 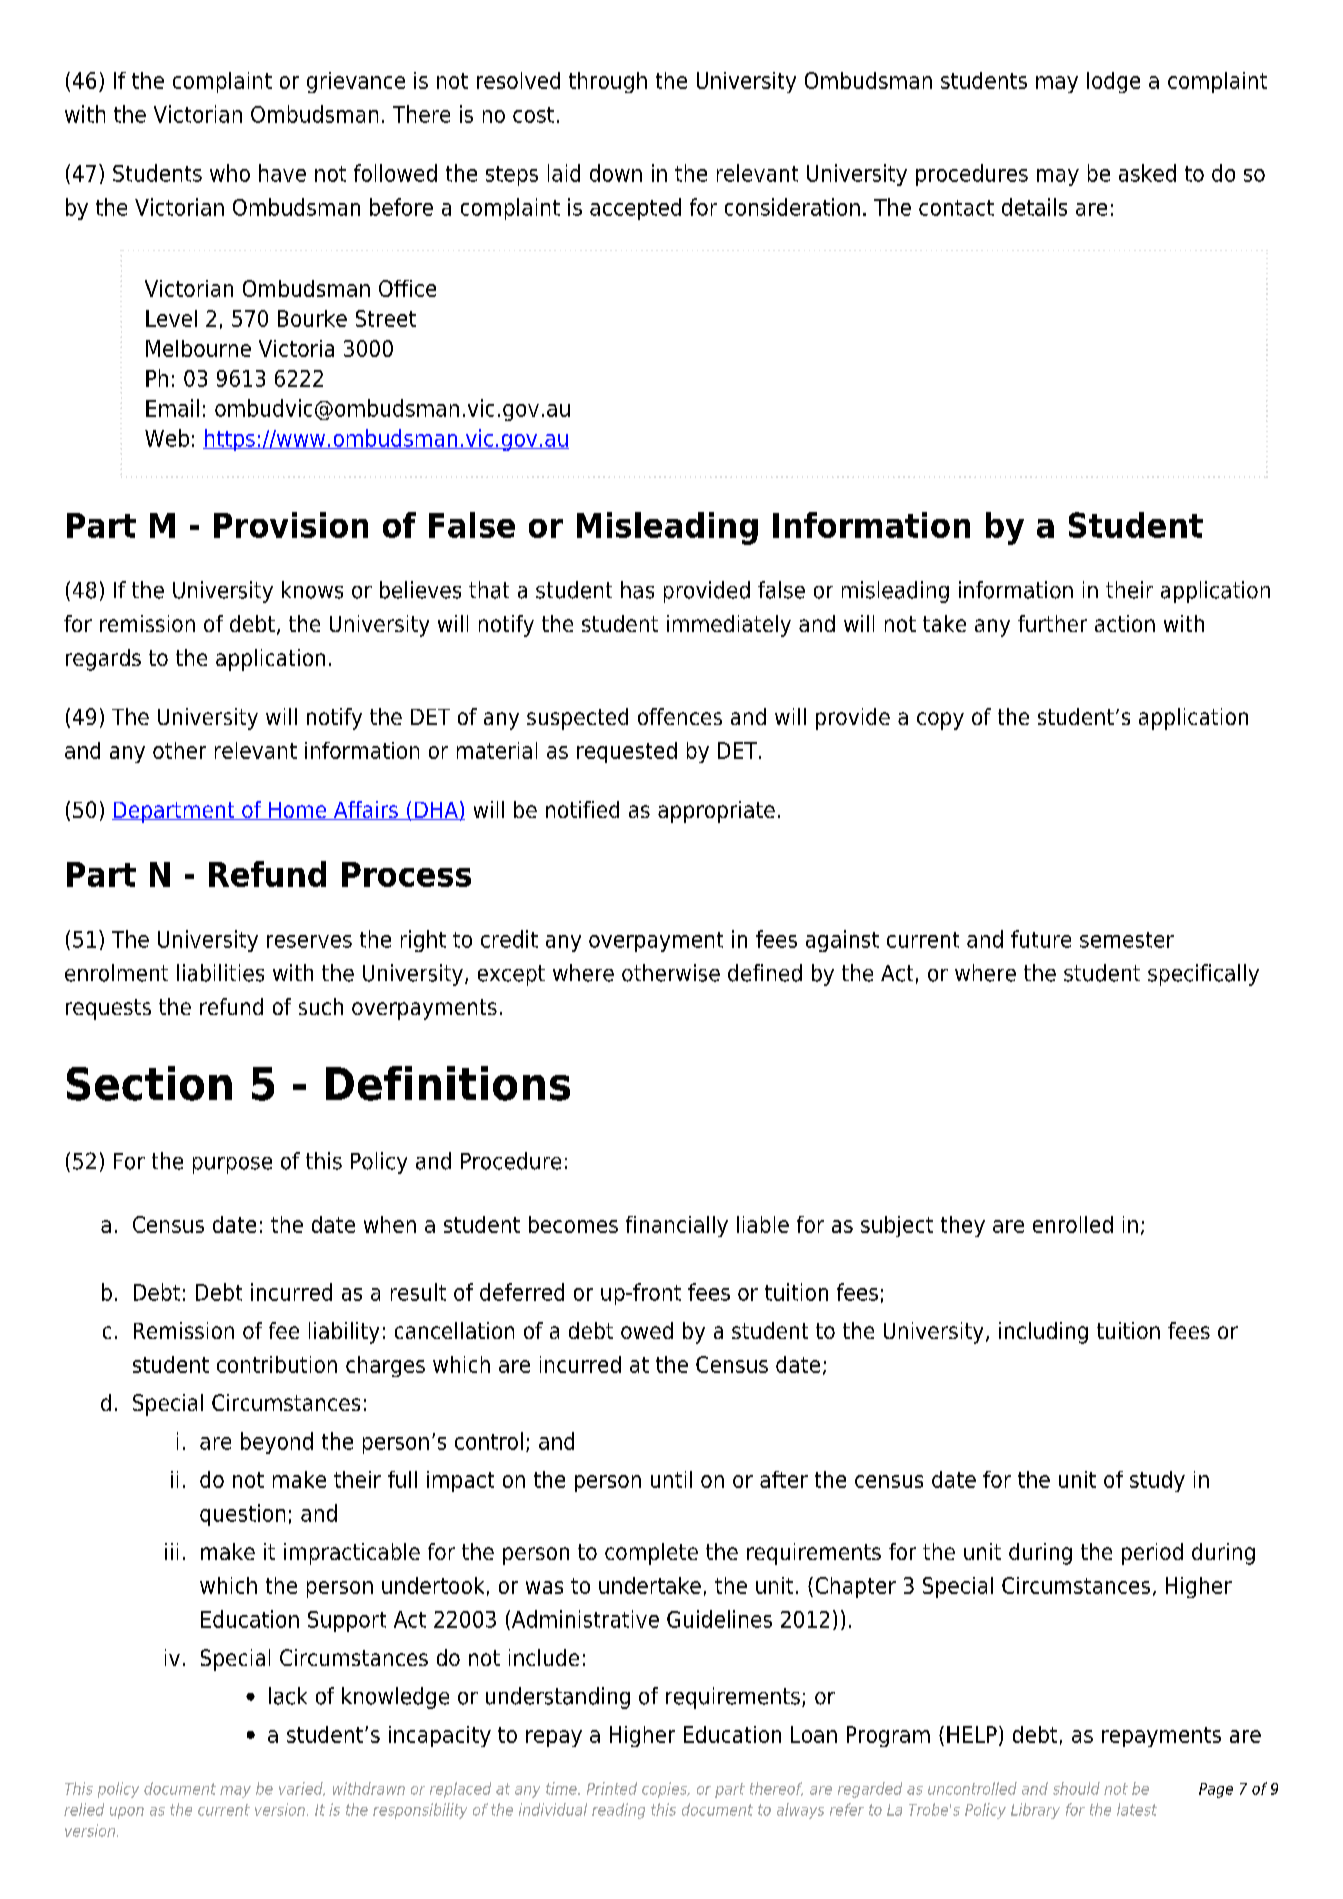 What do you see at coordinates (765, 973) in the screenshot?
I see `defined` at bounding box center [765, 973].
